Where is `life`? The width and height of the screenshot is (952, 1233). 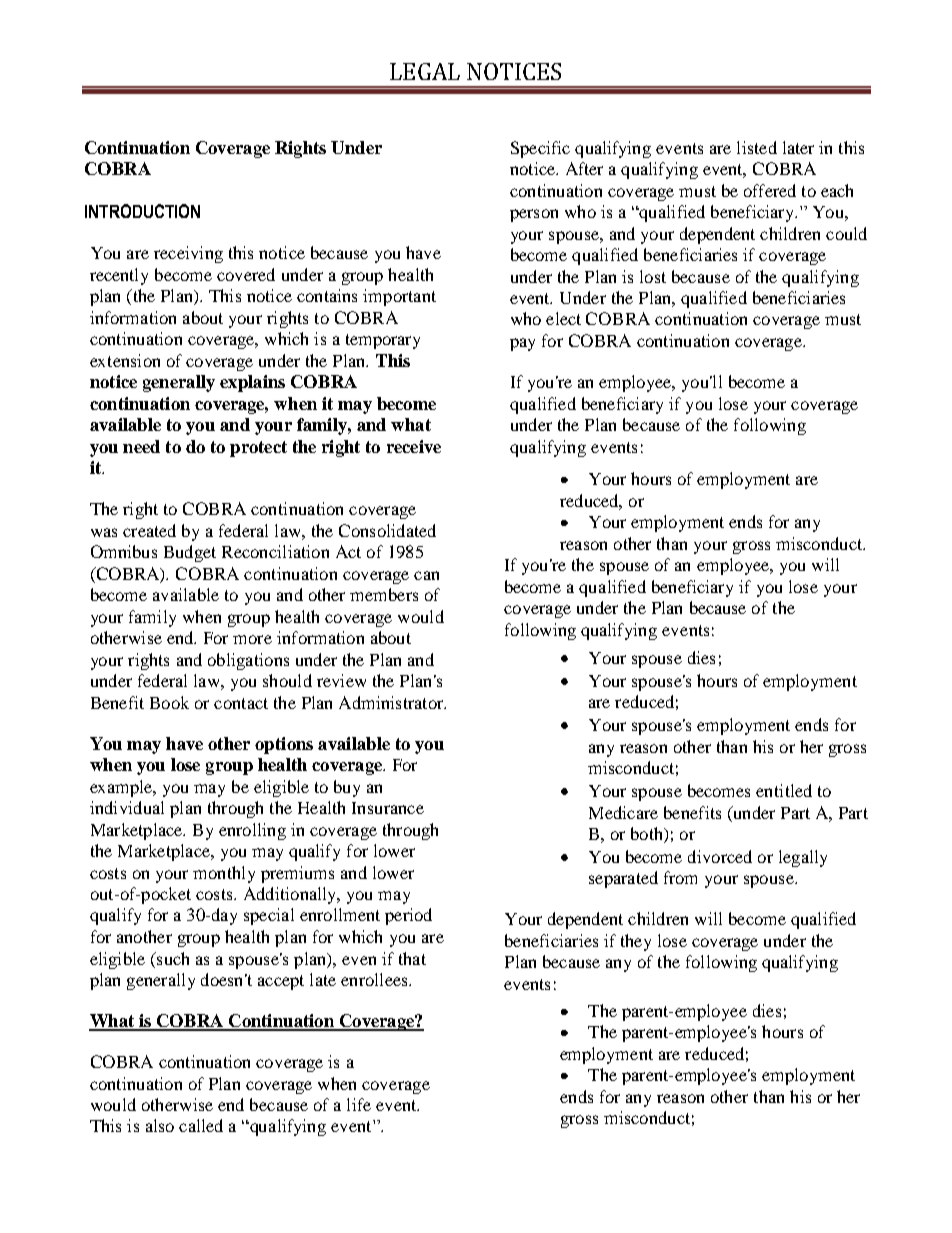
life is located at coordinates (359, 1104).
